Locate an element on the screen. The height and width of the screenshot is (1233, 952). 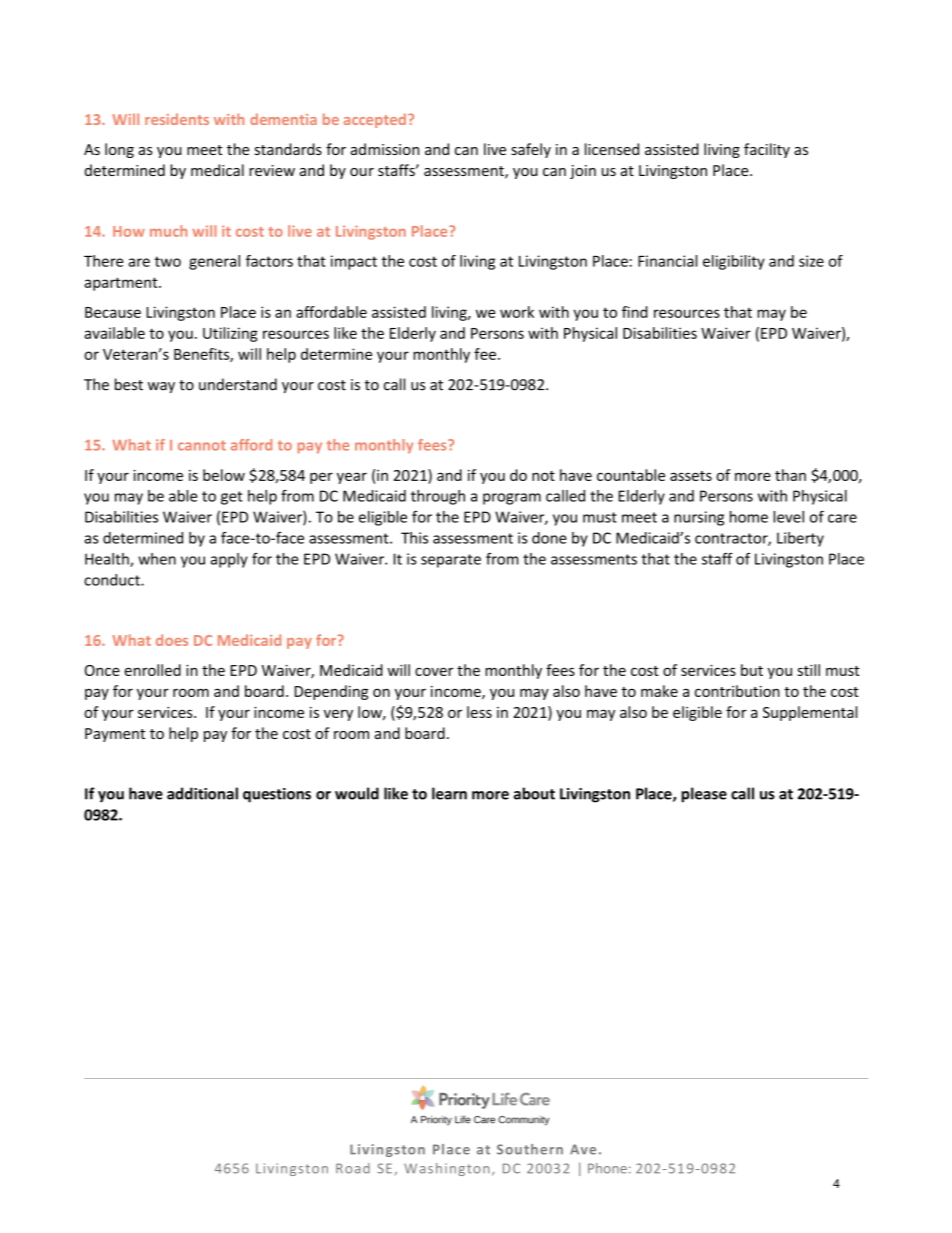
Phone is located at coordinates (607, 1168).
